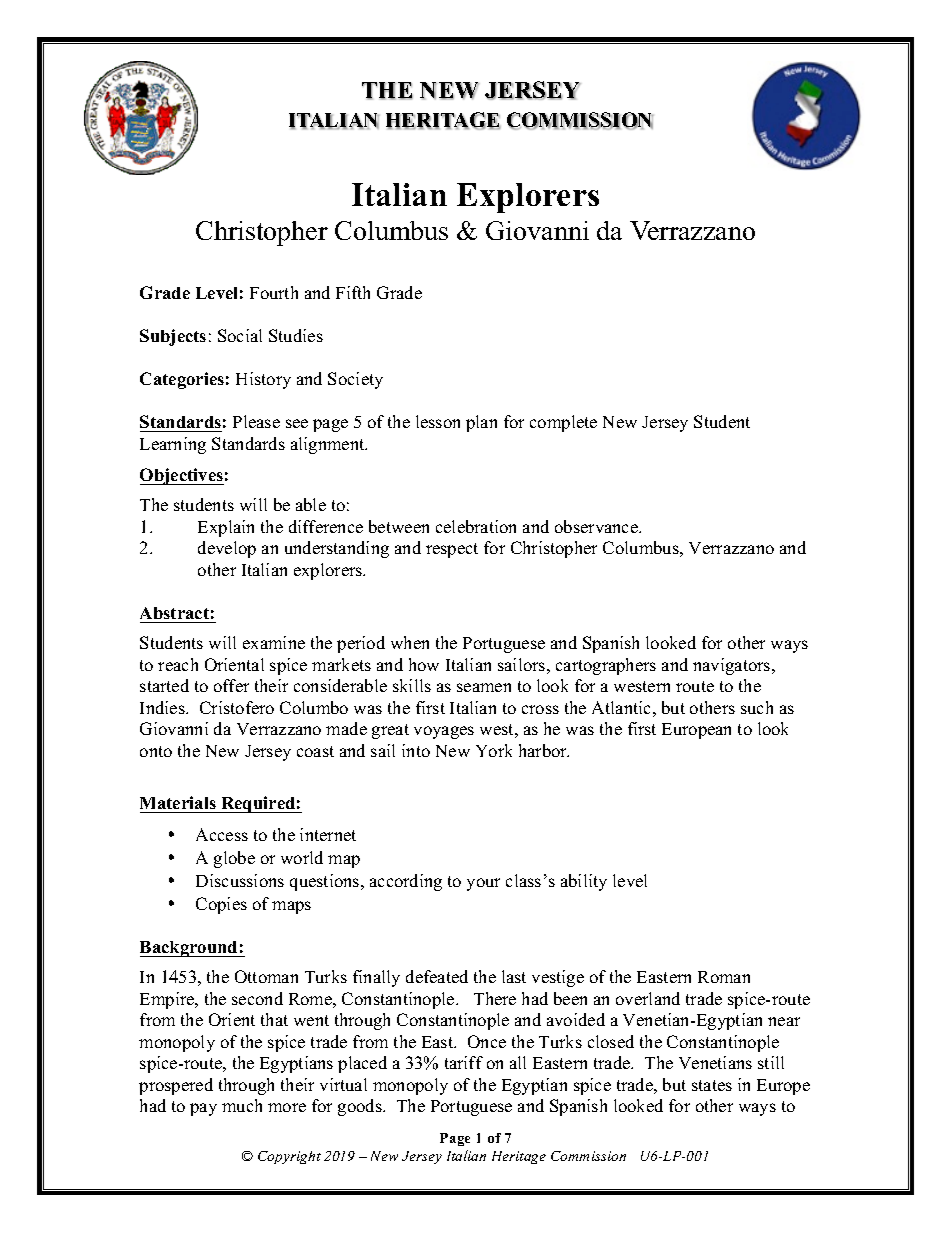 Image resolution: width=952 pixels, height=1233 pixels. Describe the element at coordinates (353, 292) in the screenshot. I see `Fifth` at that location.
